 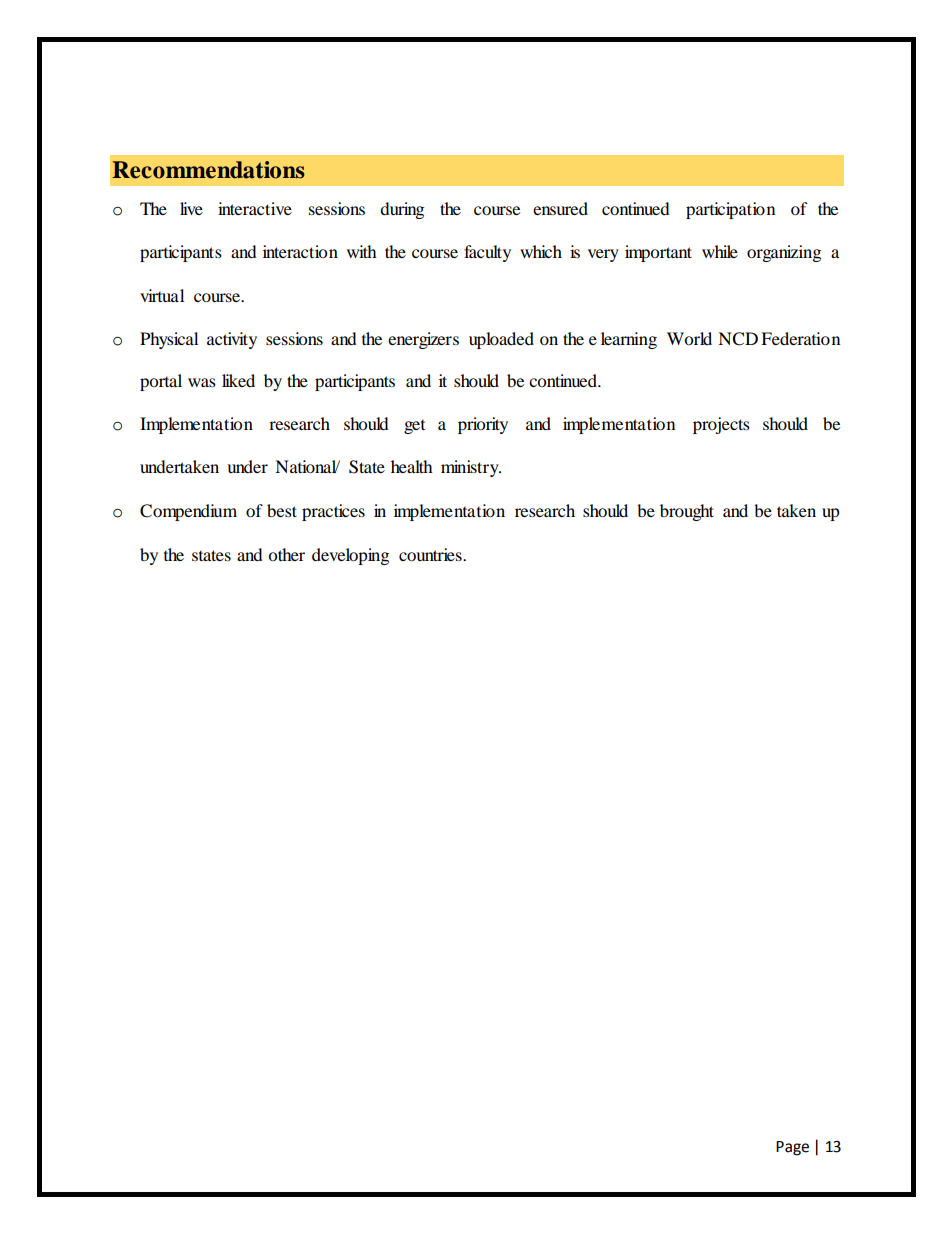 What do you see at coordinates (487, 253) in the screenshot?
I see `faculty` at bounding box center [487, 253].
